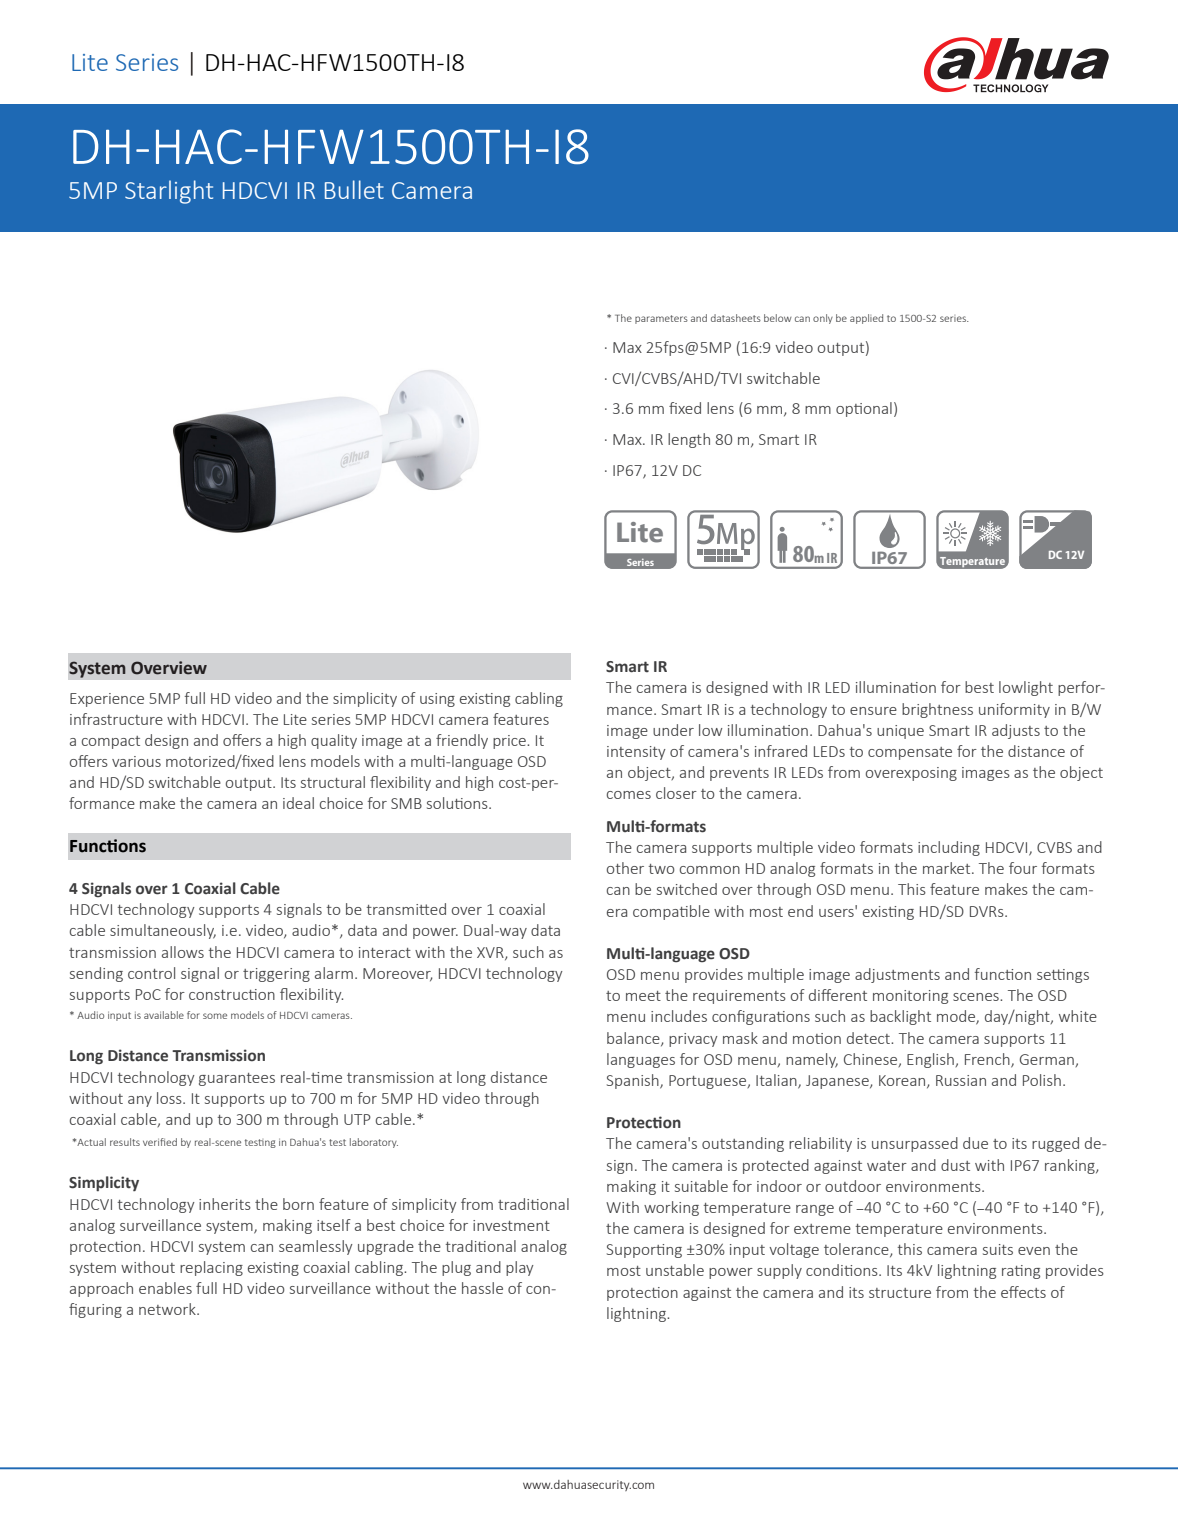  Describe the element at coordinates (910, 753) in the screenshot. I see `compensate` at that location.
